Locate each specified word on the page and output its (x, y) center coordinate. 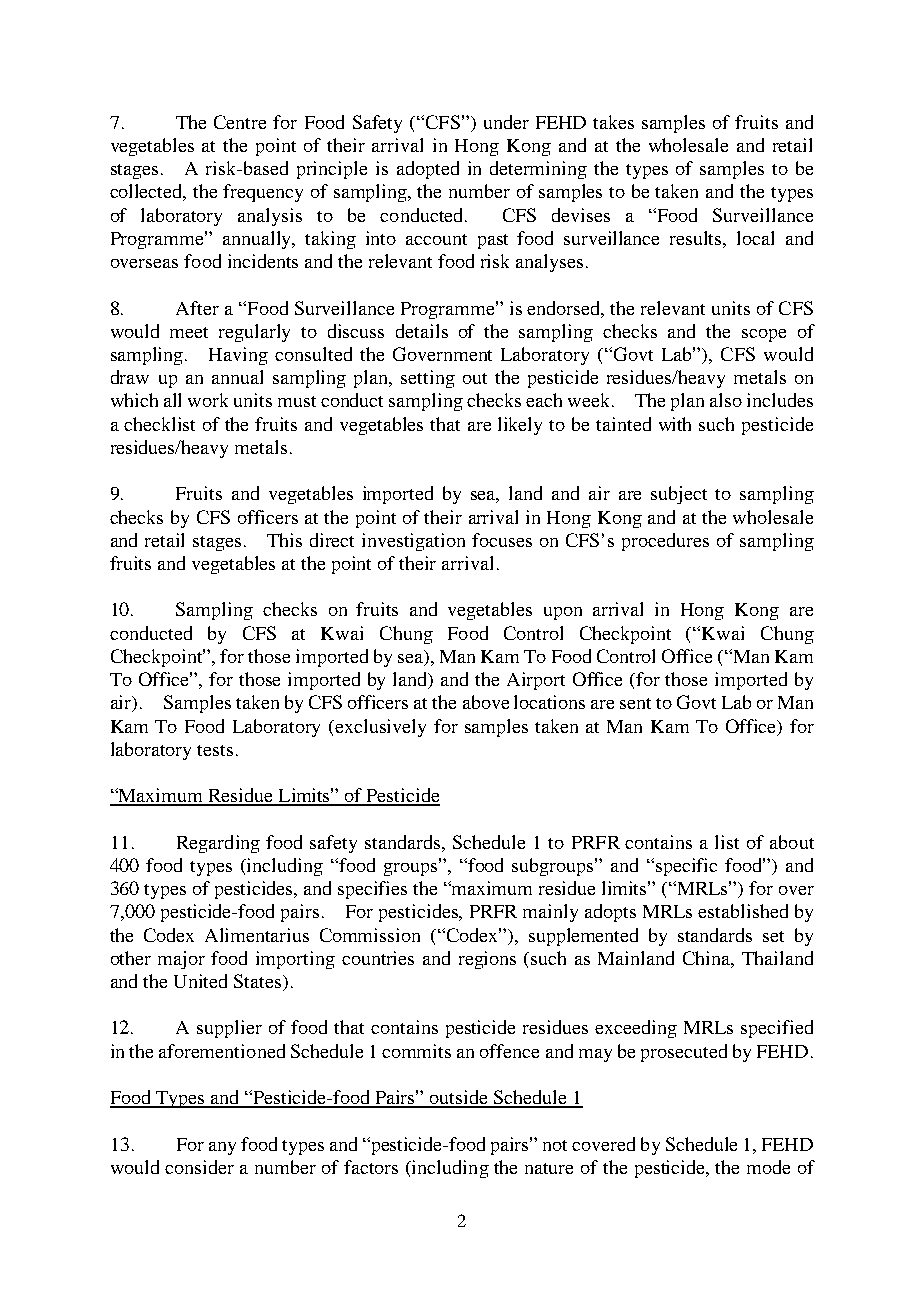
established (743, 911)
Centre (240, 122)
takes (613, 122)
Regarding (218, 844)
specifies (372, 890)
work (208, 400)
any (222, 1148)
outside (459, 1098)
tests (215, 750)
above (486, 702)
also (726, 400)
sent (635, 703)
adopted (428, 170)
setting (428, 379)
